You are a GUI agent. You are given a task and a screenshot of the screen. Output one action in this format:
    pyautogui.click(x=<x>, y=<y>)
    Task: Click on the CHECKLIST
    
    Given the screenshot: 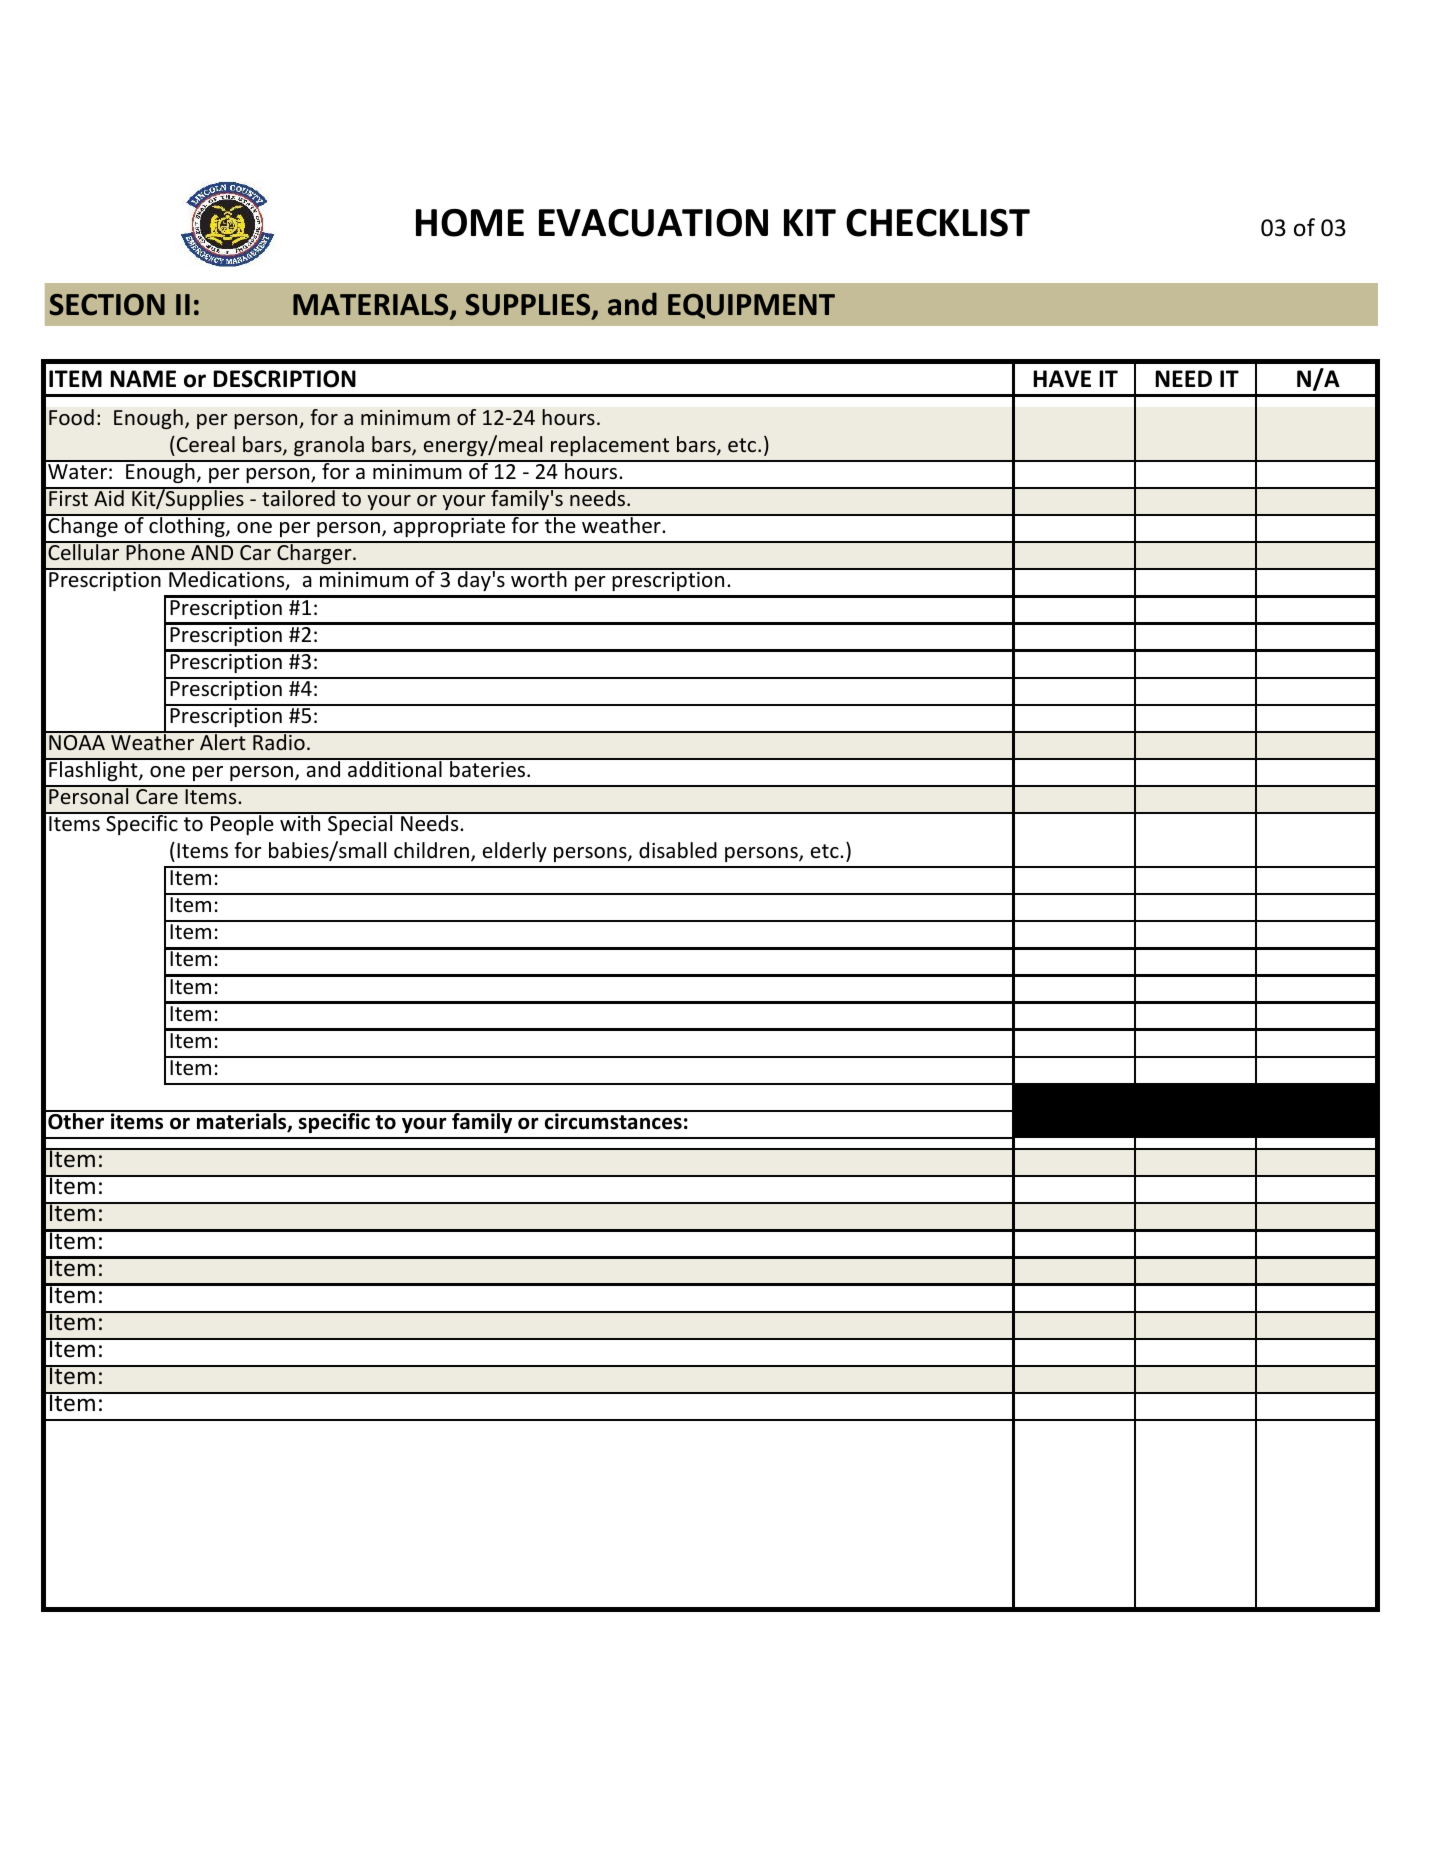 What is the action you would take?
    pyautogui.click(x=938, y=223)
